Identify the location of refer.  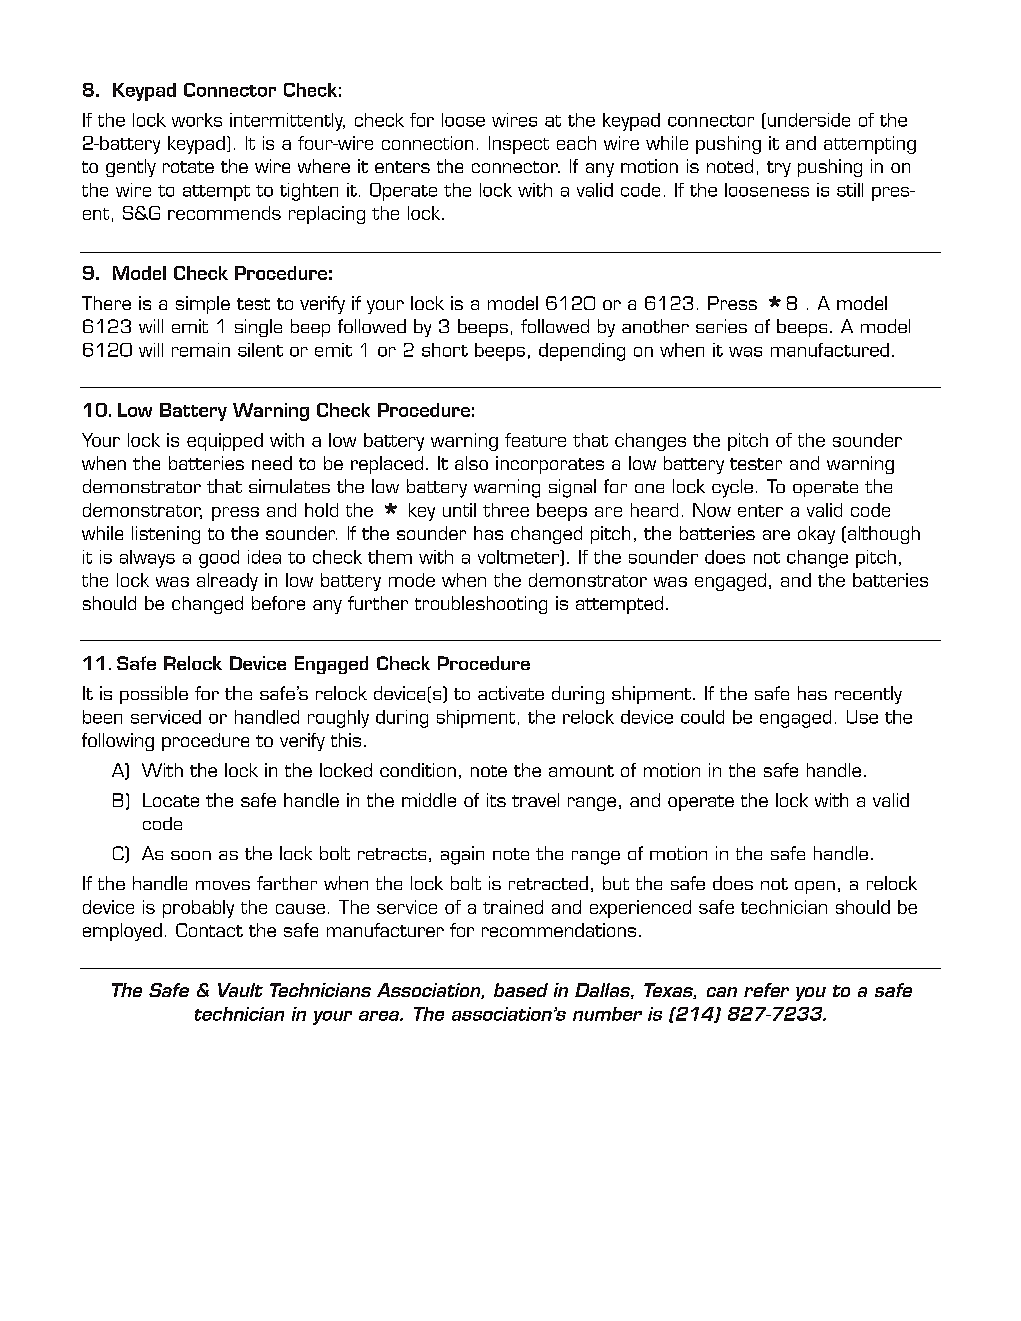
(766, 990).
